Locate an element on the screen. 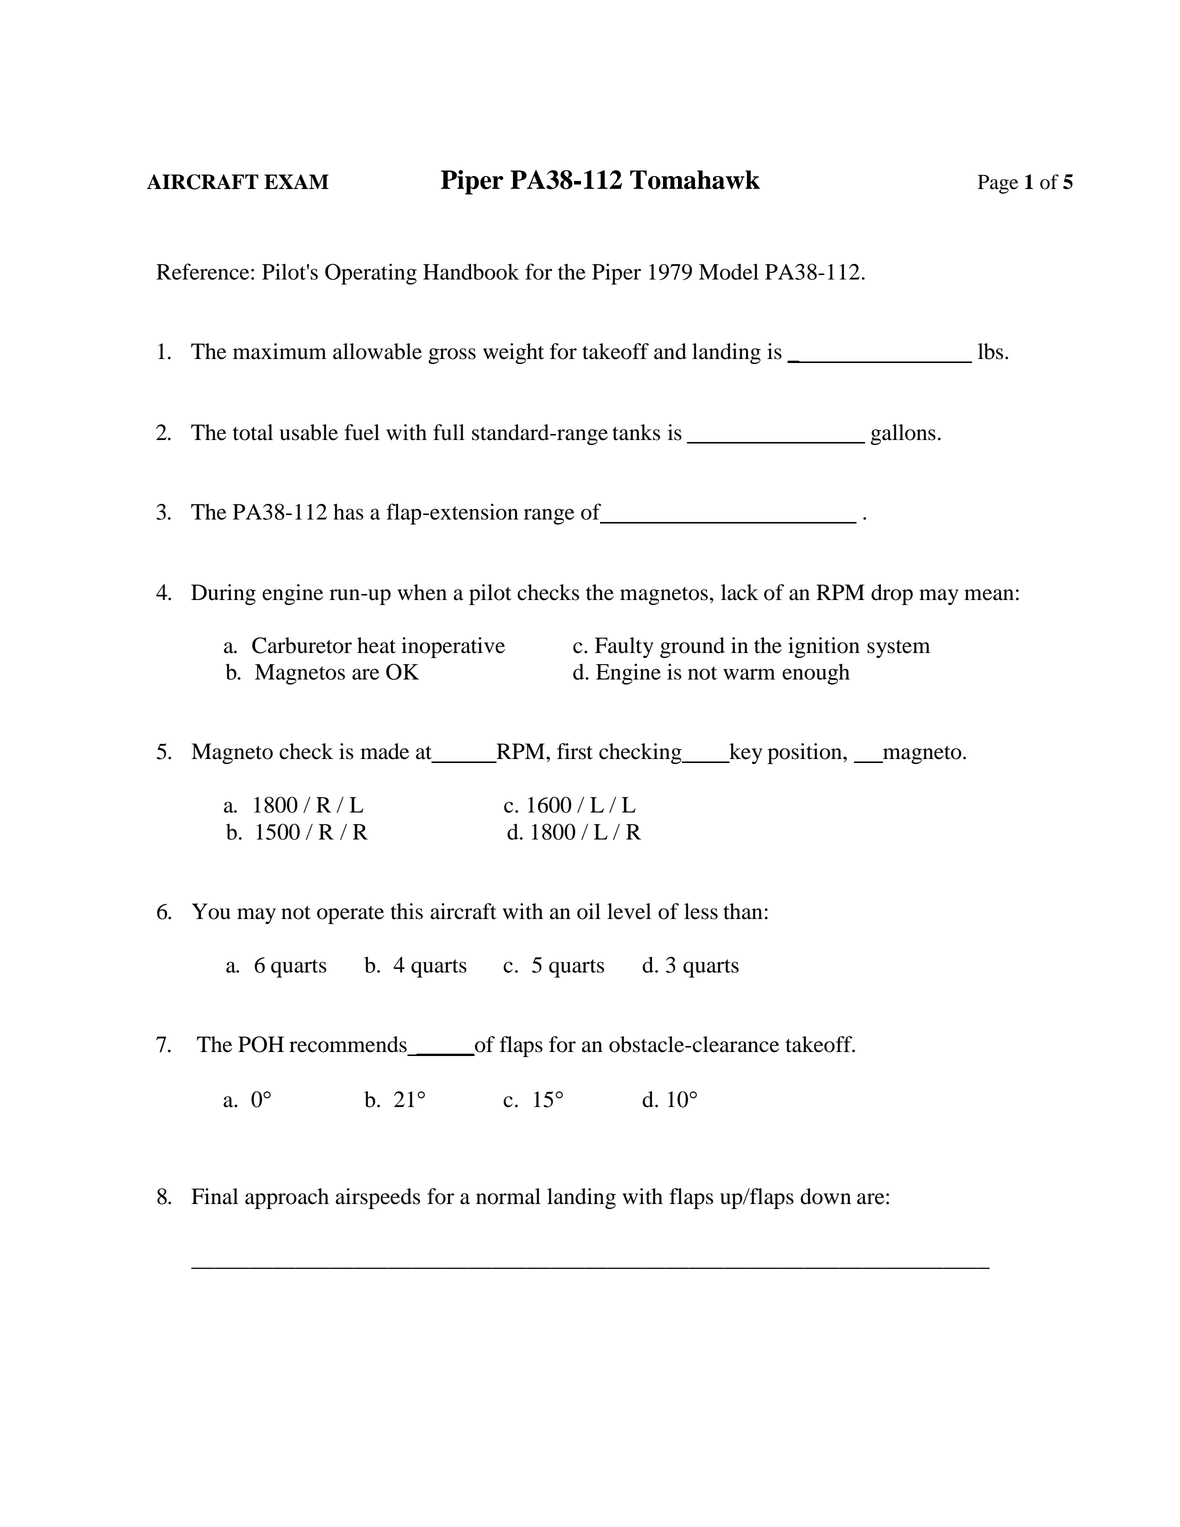 Image resolution: width=1180 pixels, height=1527 pixels. oil is located at coordinates (589, 911).
